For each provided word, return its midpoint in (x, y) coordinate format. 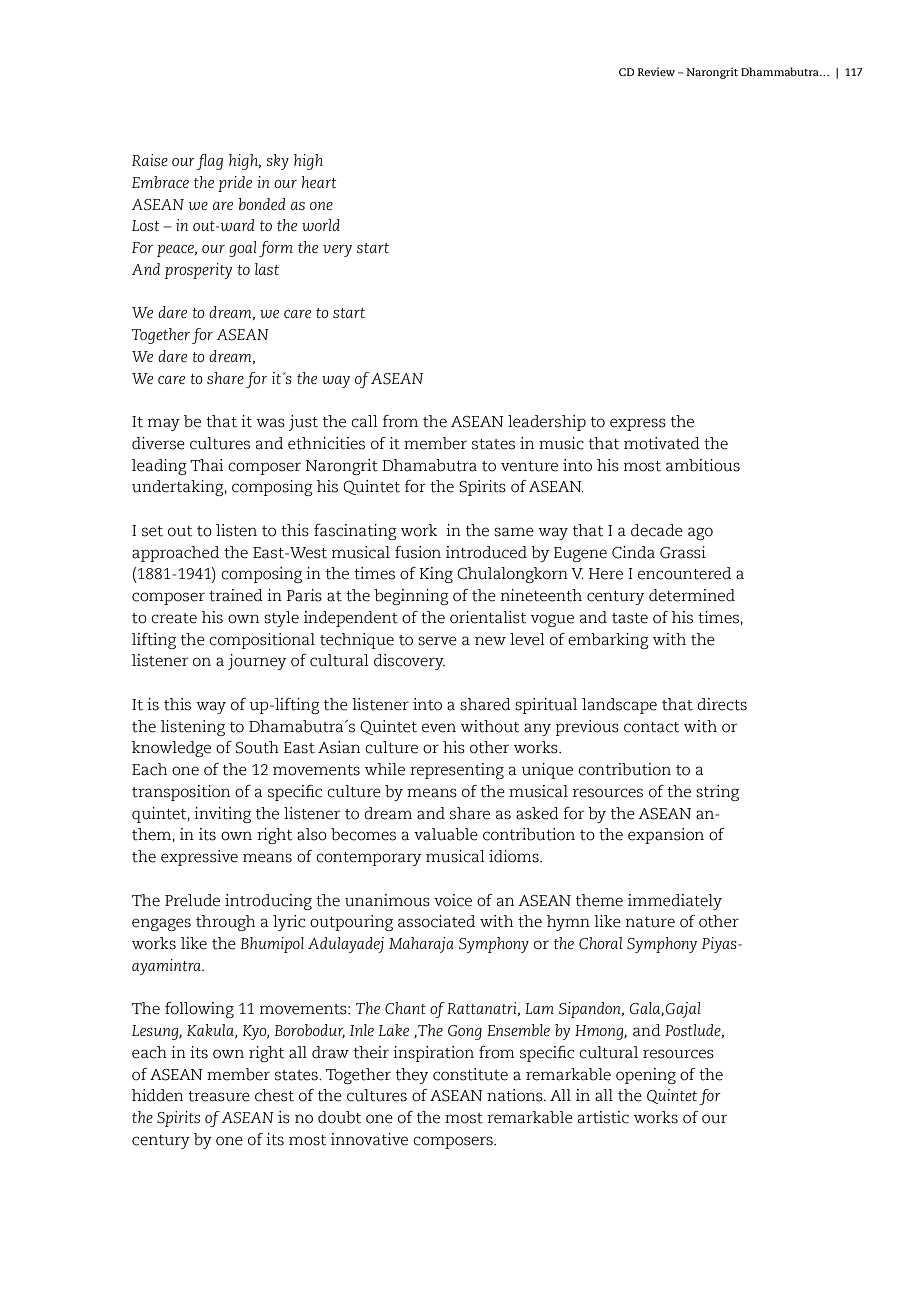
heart (319, 182)
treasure (219, 1096)
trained (236, 595)
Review (656, 71)
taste (630, 618)
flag (209, 162)
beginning (411, 597)
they (412, 1076)
